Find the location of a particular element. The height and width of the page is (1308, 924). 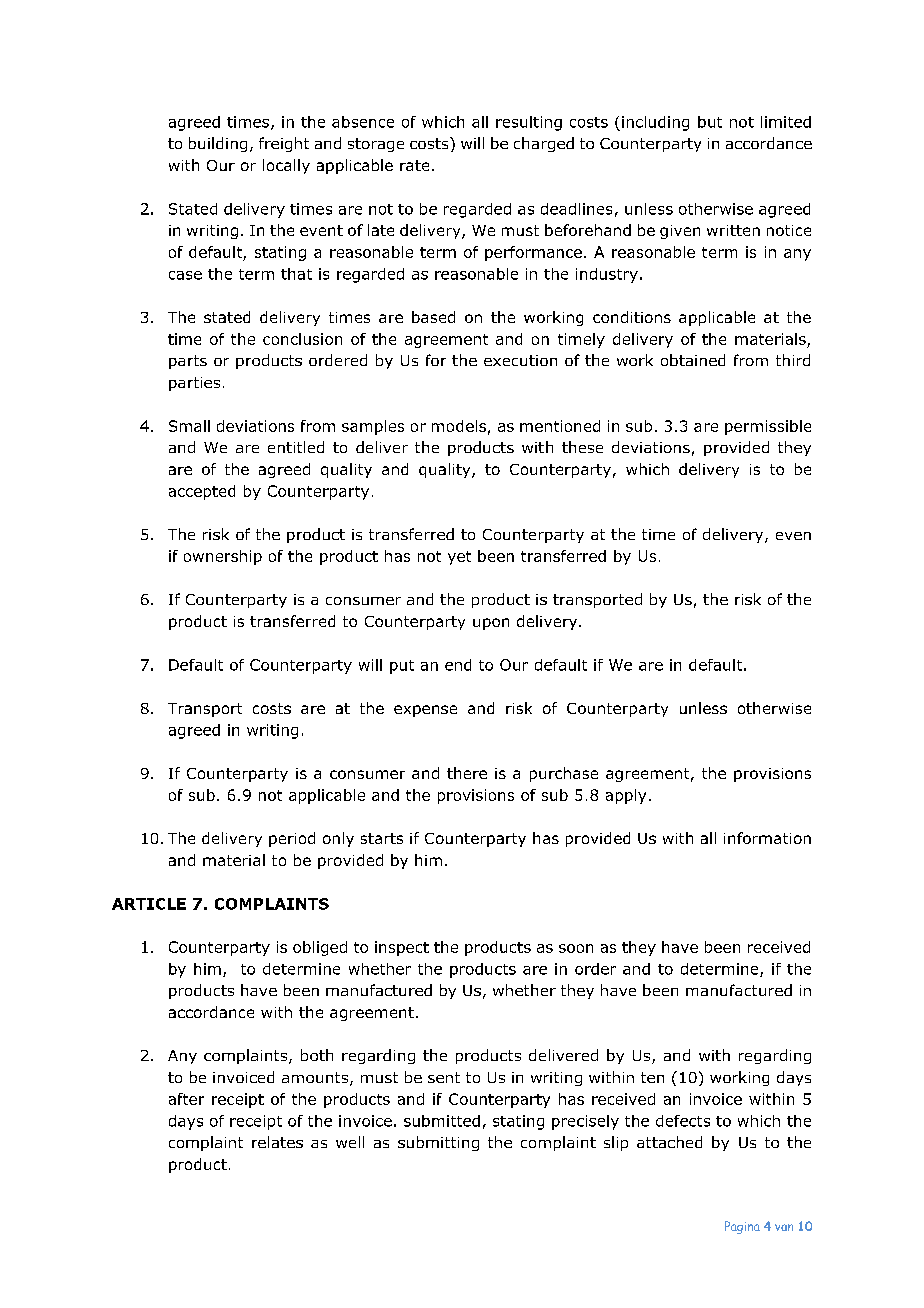

ARTICLE is located at coordinates (149, 904).
